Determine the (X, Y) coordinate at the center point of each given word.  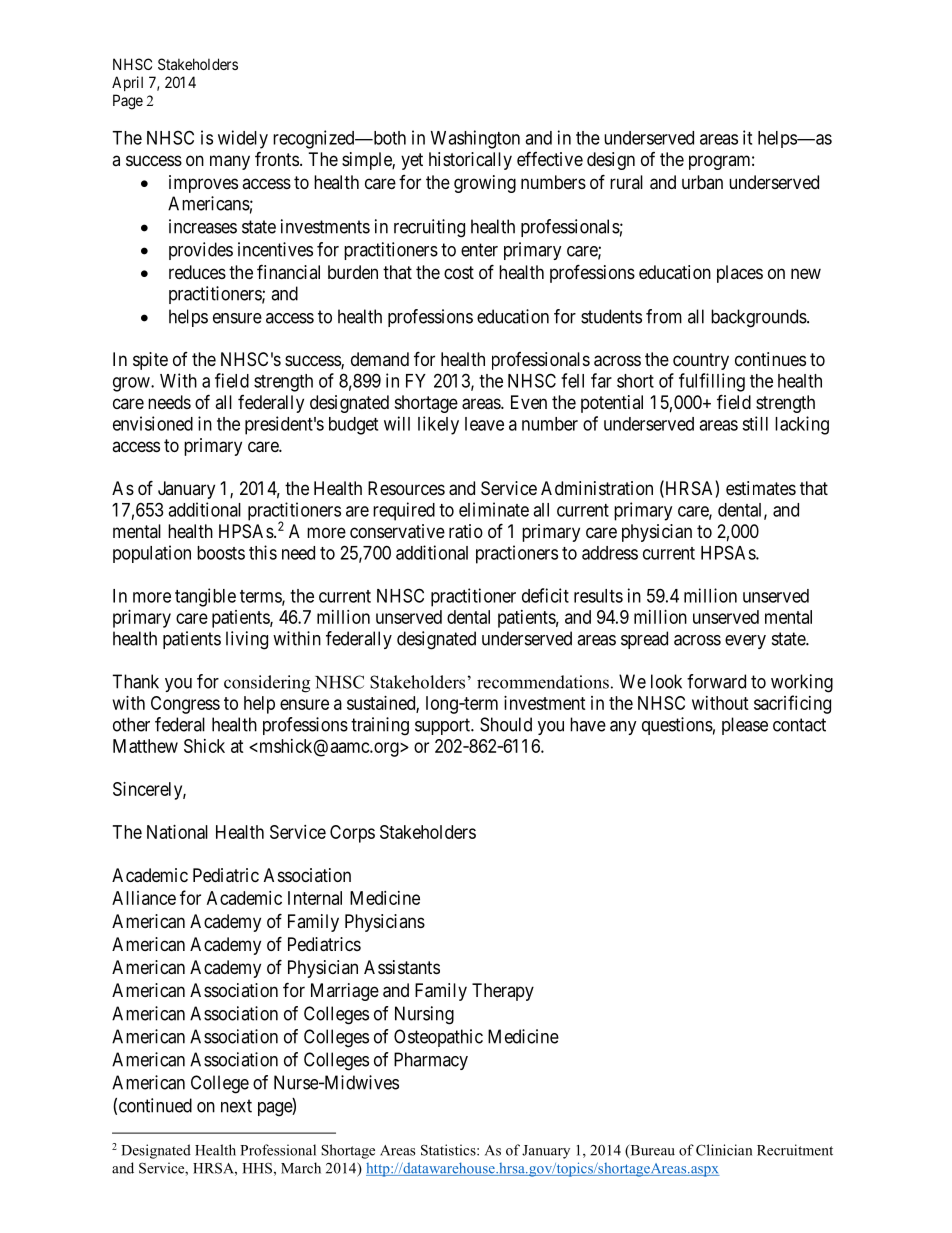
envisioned (153, 423)
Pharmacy (431, 1061)
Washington (475, 139)
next (236, 1106)
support (443, 726)
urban (702, 182)
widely (243, 139)
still (755, 423)
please (745, 726)
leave (484, 424)
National (177, 832)
